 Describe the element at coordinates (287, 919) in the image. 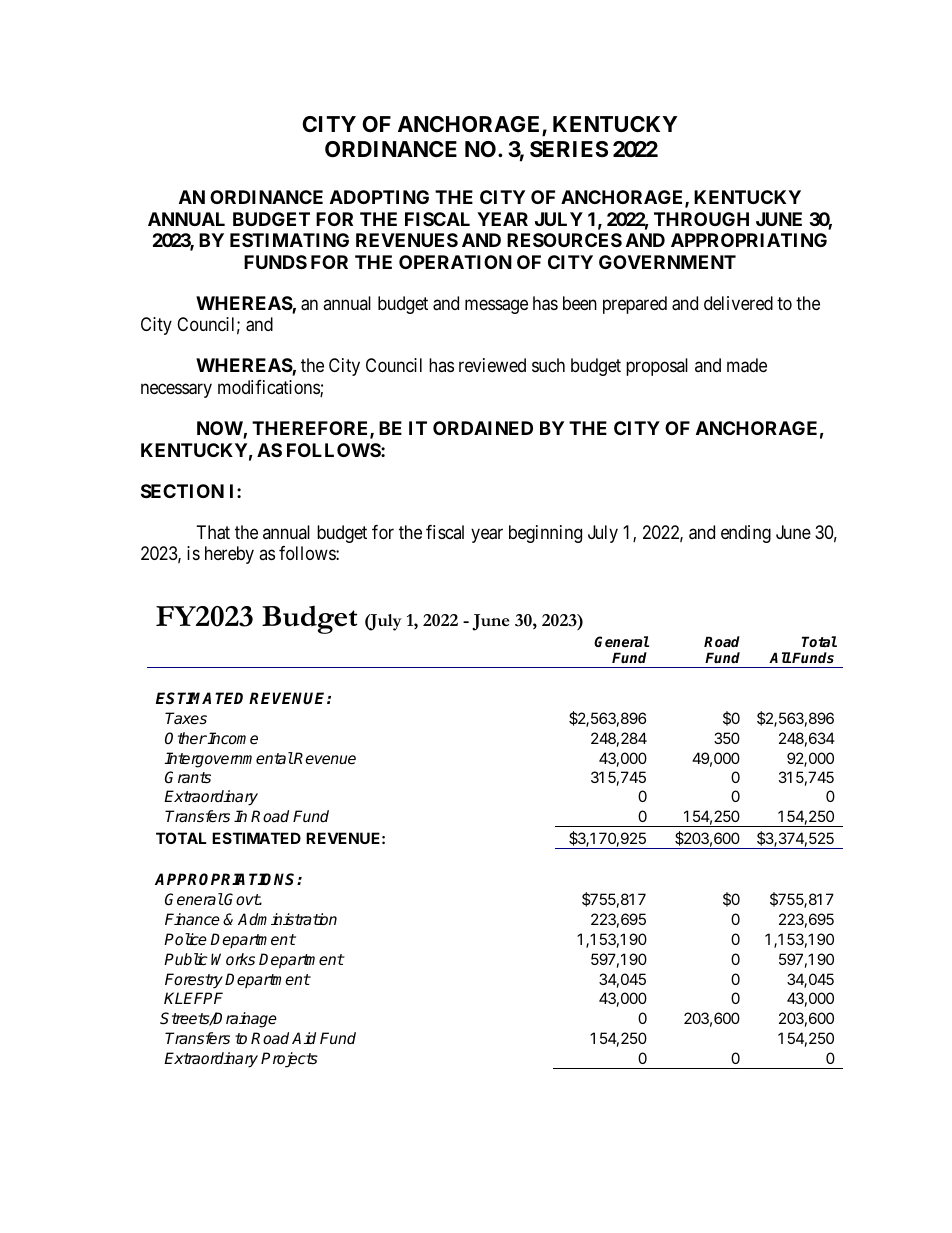

I see `Administration` at that location.
